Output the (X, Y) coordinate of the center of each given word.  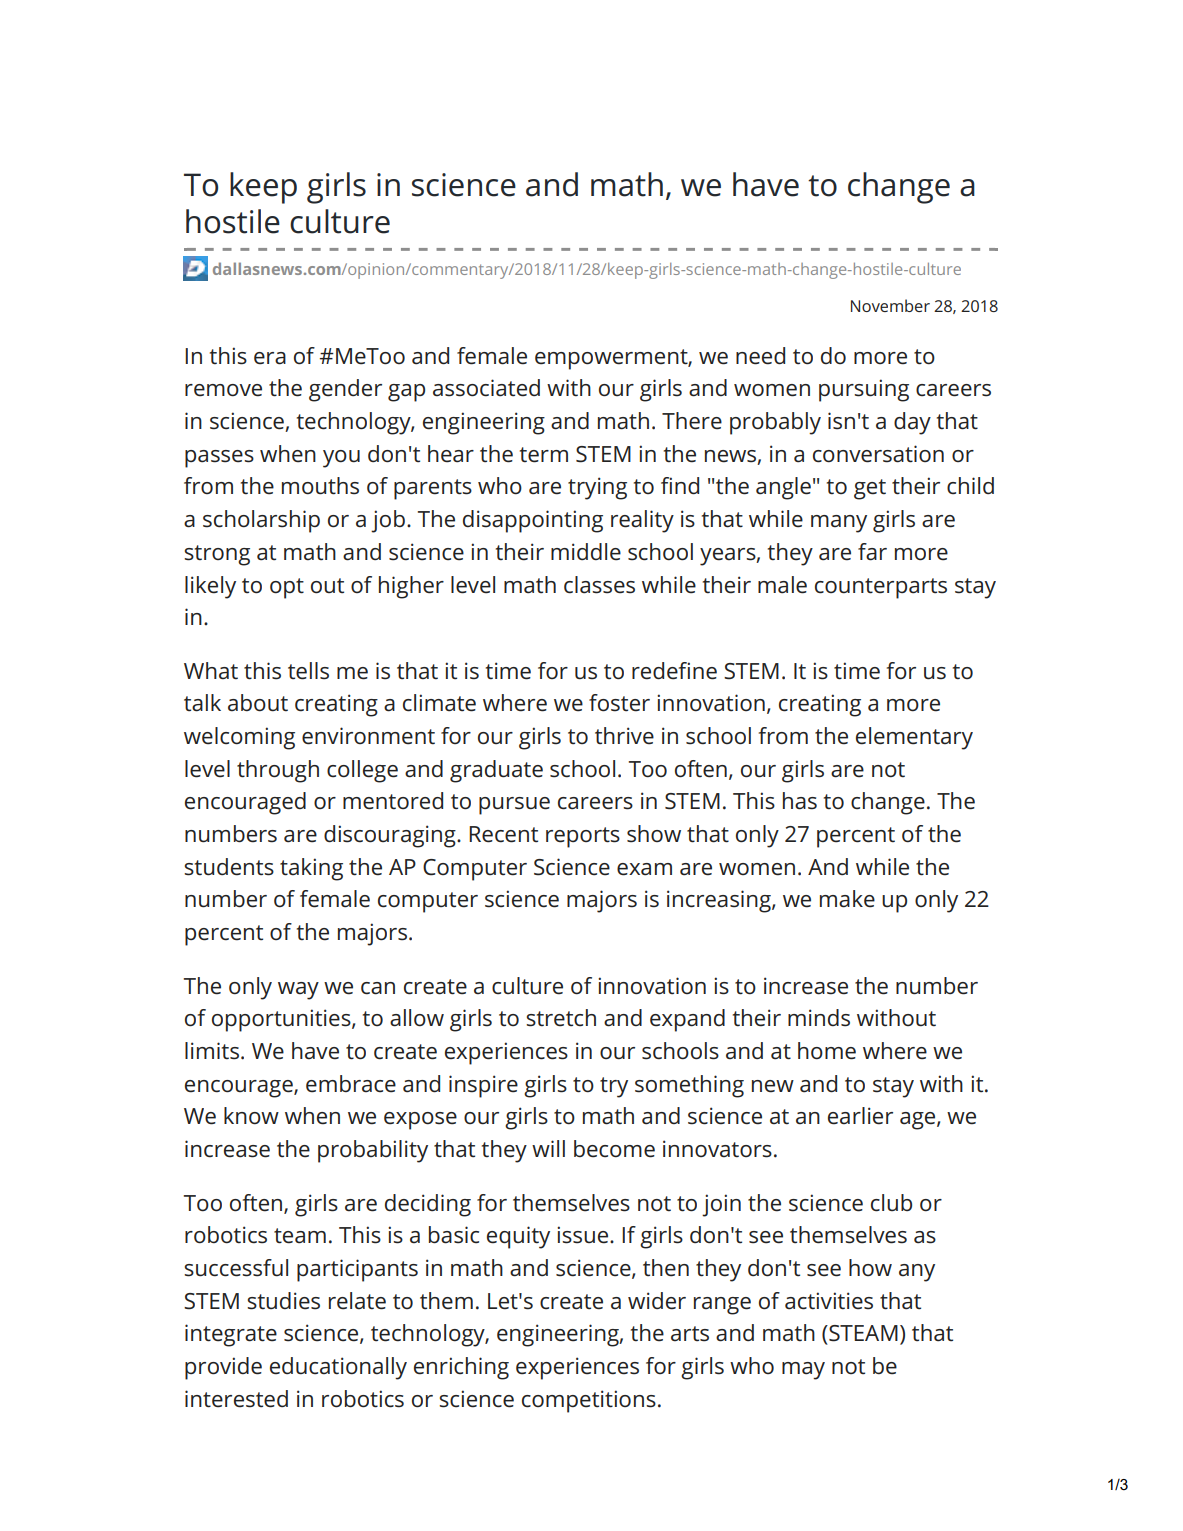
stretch (561, 1018)
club (891, 1203)
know (251, 1116)
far (872, 552)
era (270, 358)
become (614, 1149)
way (298, 991)
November (890, 305)
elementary (914, 738)
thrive (624, 736)
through (278, 771)
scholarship (261, 521)
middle (586, 552)
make (847, 899)
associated (486, 388)
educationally (338, 1368)
